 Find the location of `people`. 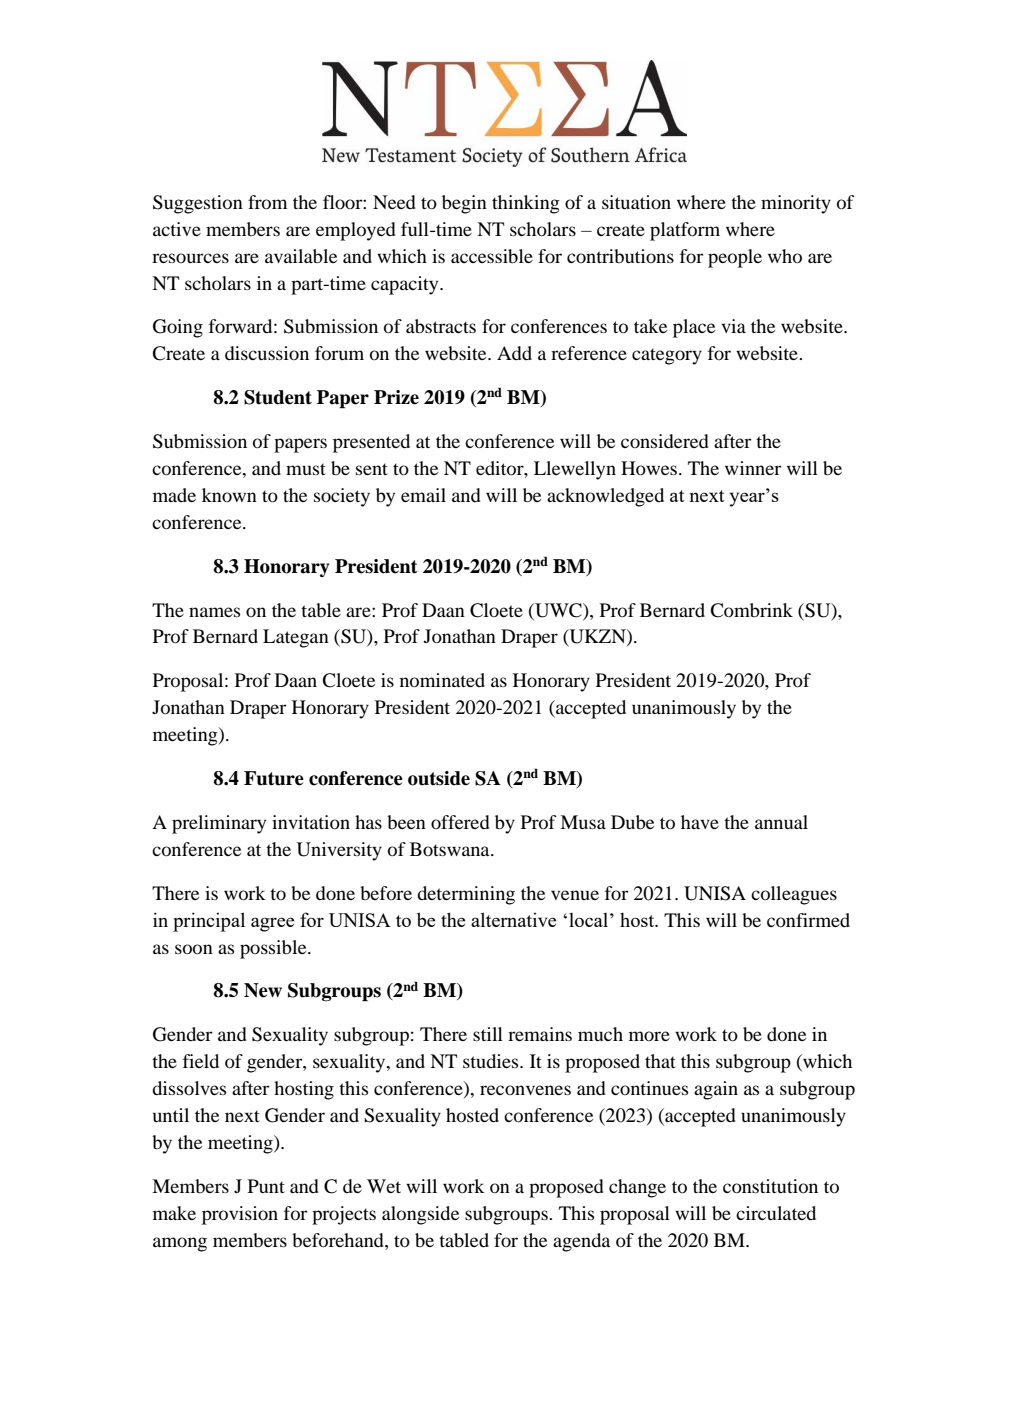

people is located at coordinates (735, 258).
